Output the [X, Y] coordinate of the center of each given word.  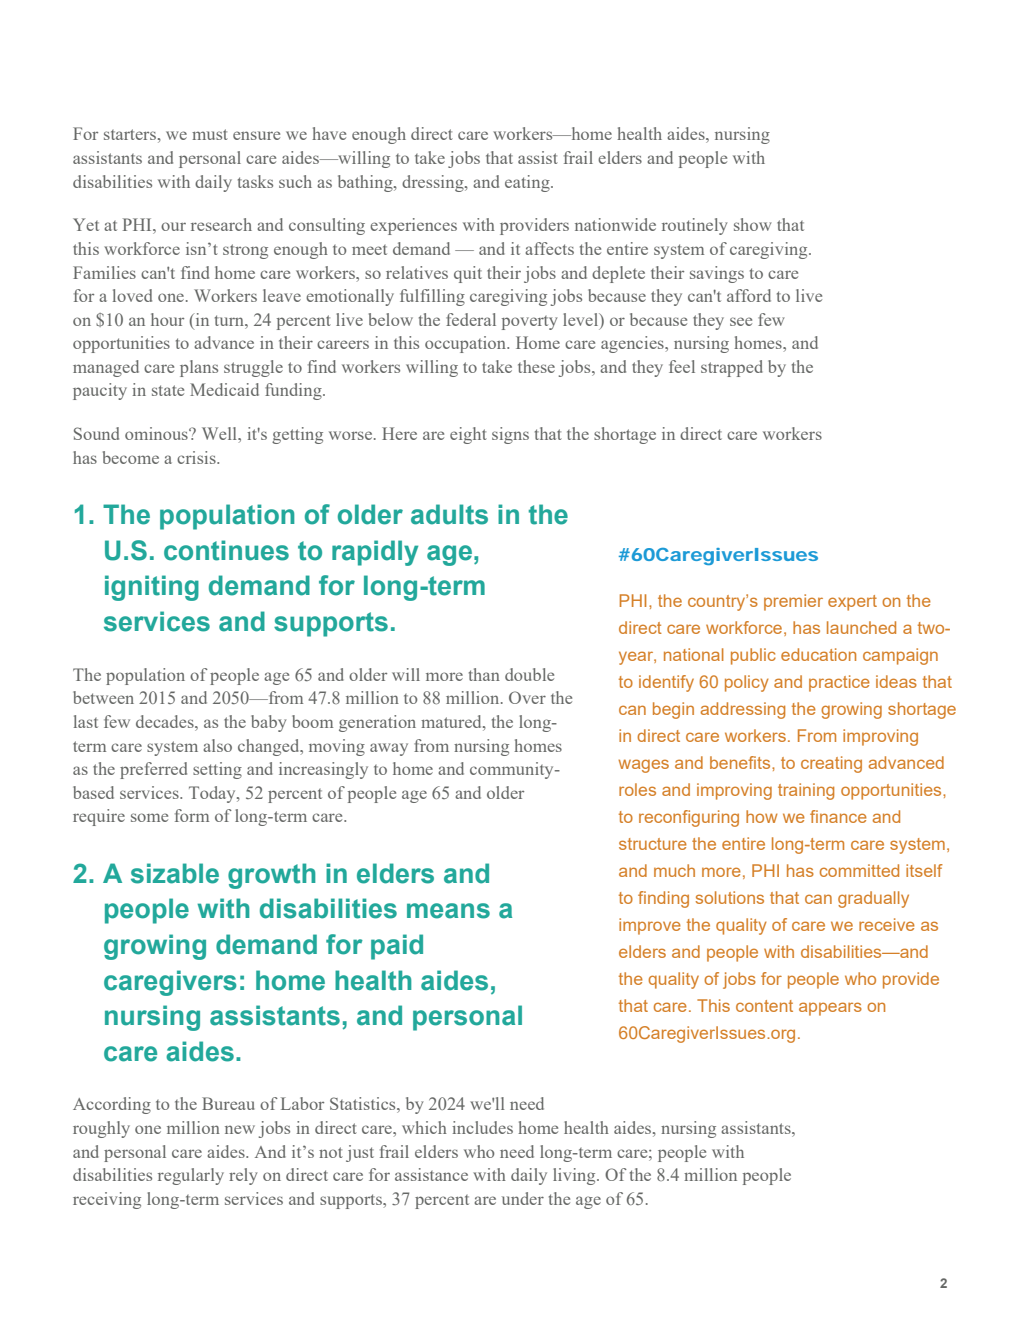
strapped [732, 368]
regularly [191, 1176]
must [210, 134]
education [818, 654]
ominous [157, 433]
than [484, 674]
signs [510, 435]
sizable [175, 873]
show [753, 224]
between [103, 697]
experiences [413, 226]
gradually [873, 899]
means [448, 911]
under [523, 1198]
